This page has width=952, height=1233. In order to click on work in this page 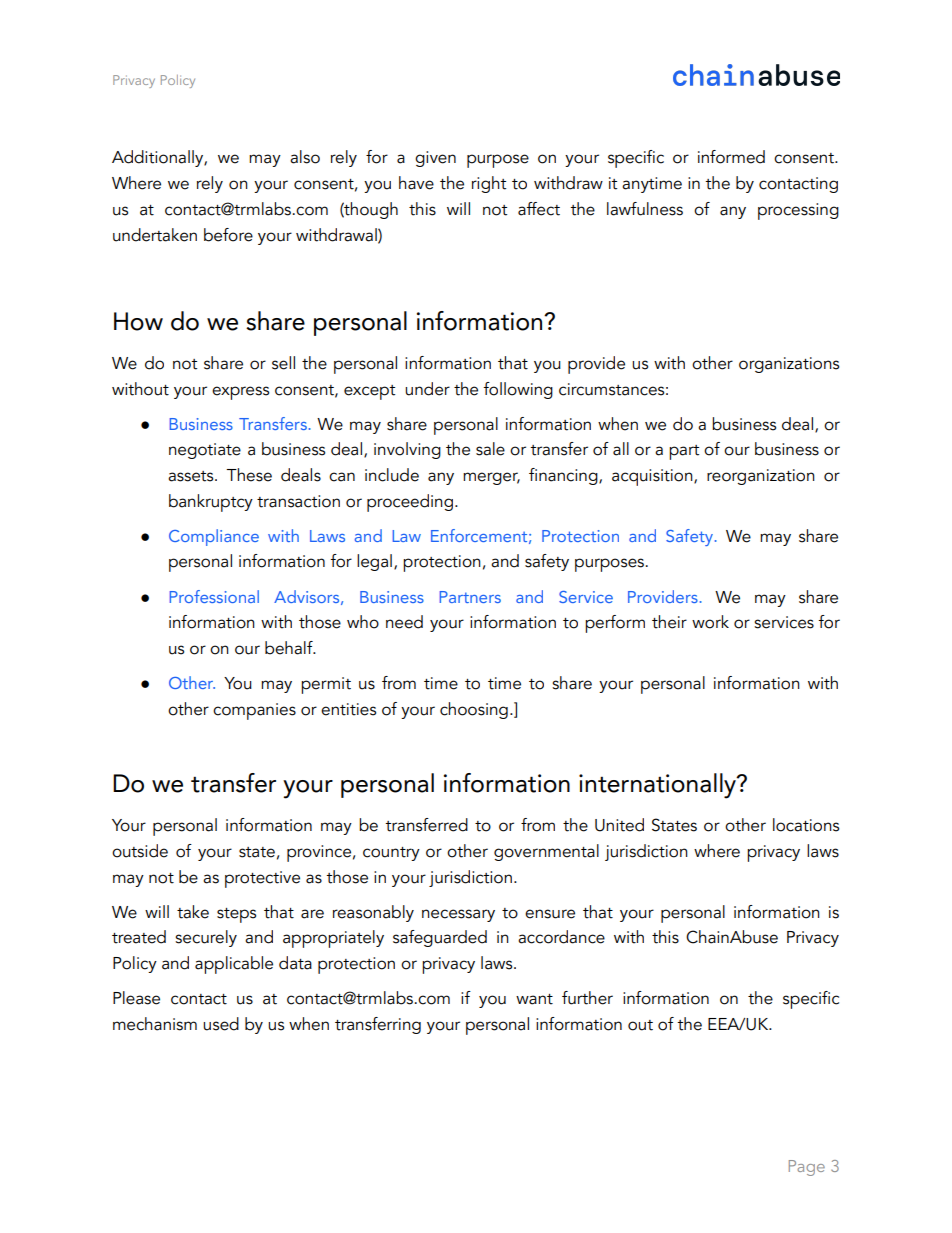, I will do `click(710, 622)`.
